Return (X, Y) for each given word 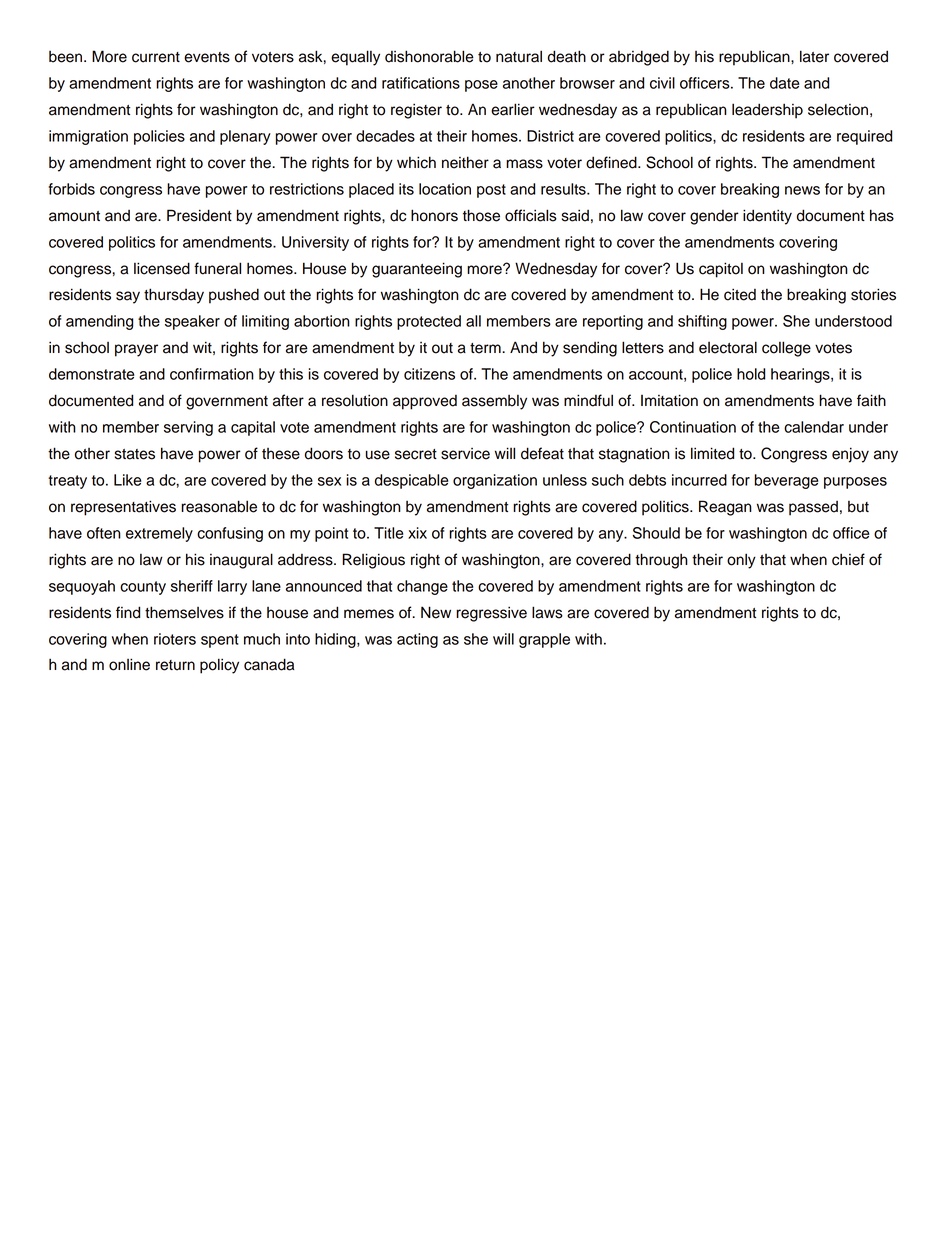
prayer (136, 350)
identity (767, 217)
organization (495, 481)
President (199, 215)
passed (813, 508)
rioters (175, 639)
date (784, 83)
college (786, 349)
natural (519, 56)
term (486, 348)
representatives (123, 508)
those (481, 215)
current (156, 57)
